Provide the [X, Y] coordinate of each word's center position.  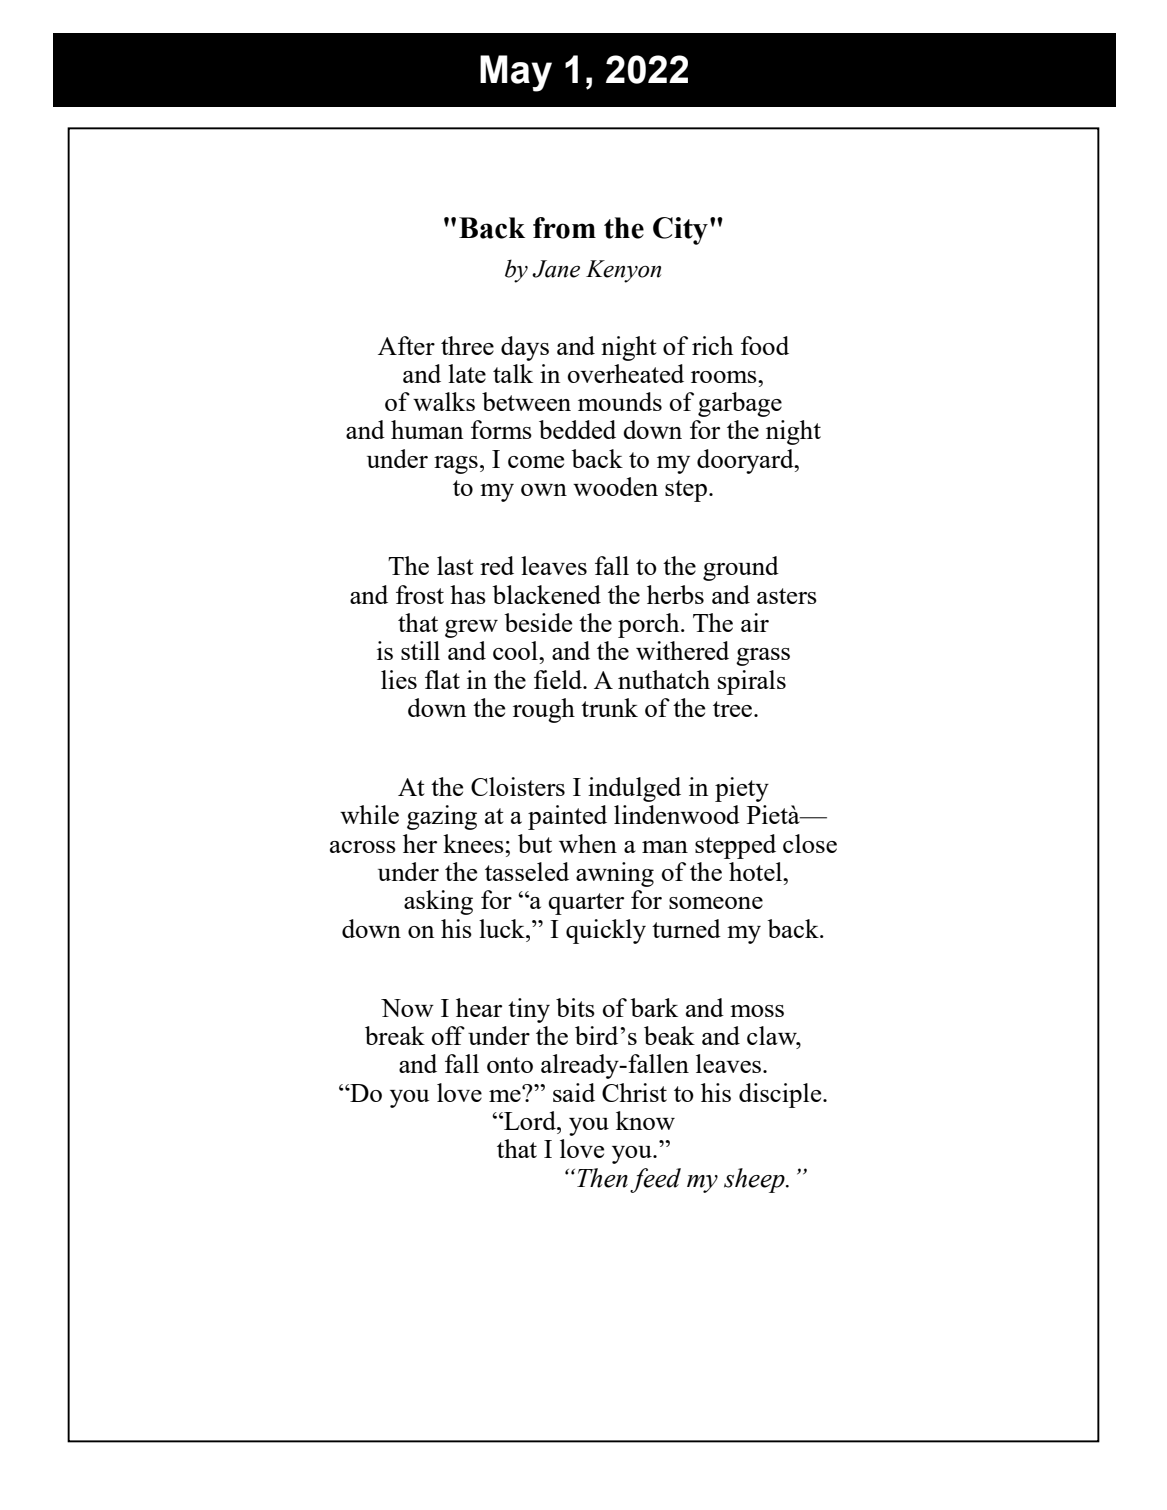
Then [602, 1178]
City [680, 231]
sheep [755, 1180]
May [516, 73]
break [395, 1035]
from [564, 228]
